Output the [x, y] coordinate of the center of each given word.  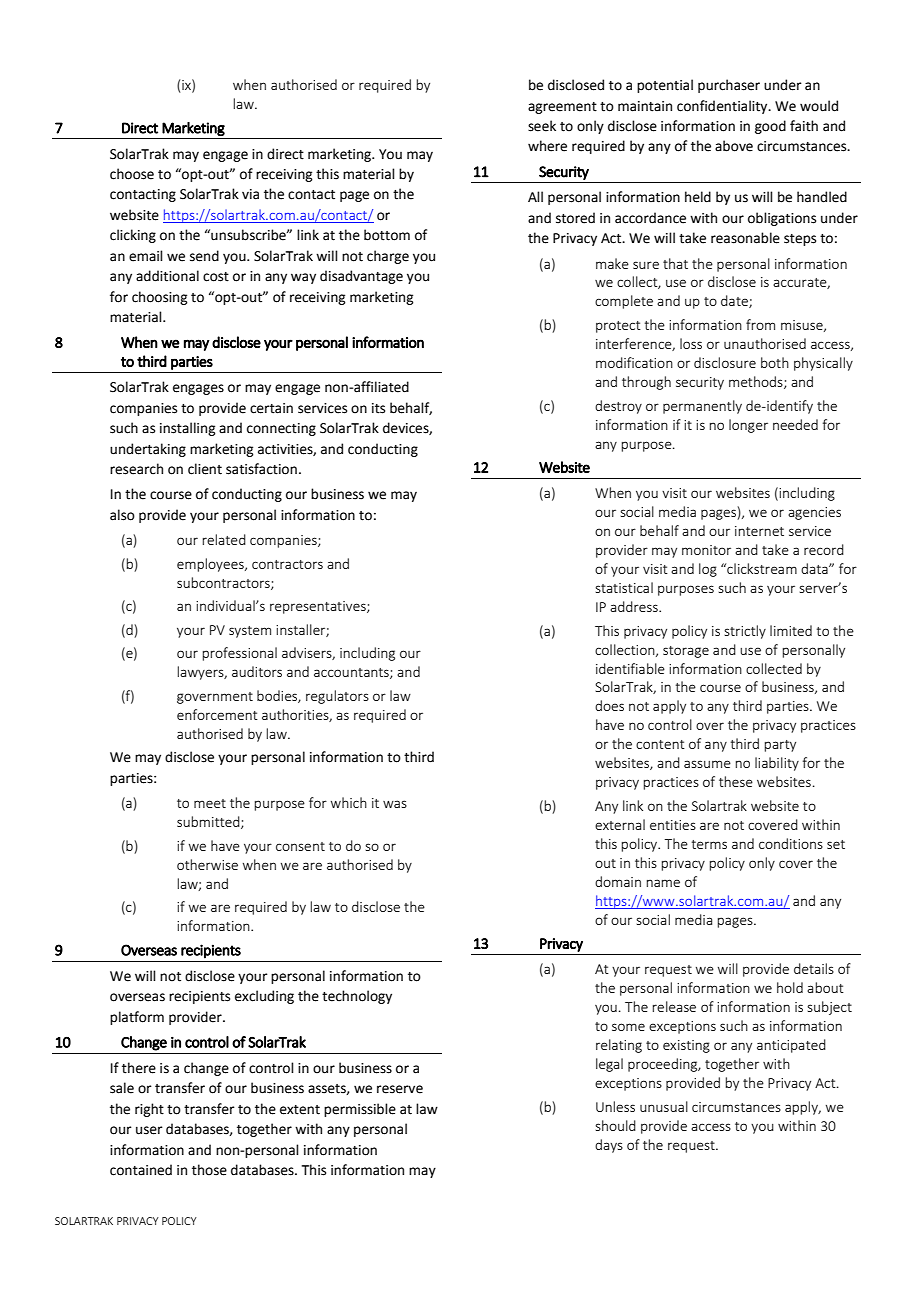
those [209, 1170]
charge [388, 257]
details [814, 968]
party [780, 746]
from [760, 324]
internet [759, 531]
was [395, 804]
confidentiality [723, 107]
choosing [159, 298]
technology [357, 997]
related [224, 539]
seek [542, 126]
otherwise [207, 864]
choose [132, 174]
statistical [624, 587]
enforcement [217, 714]
